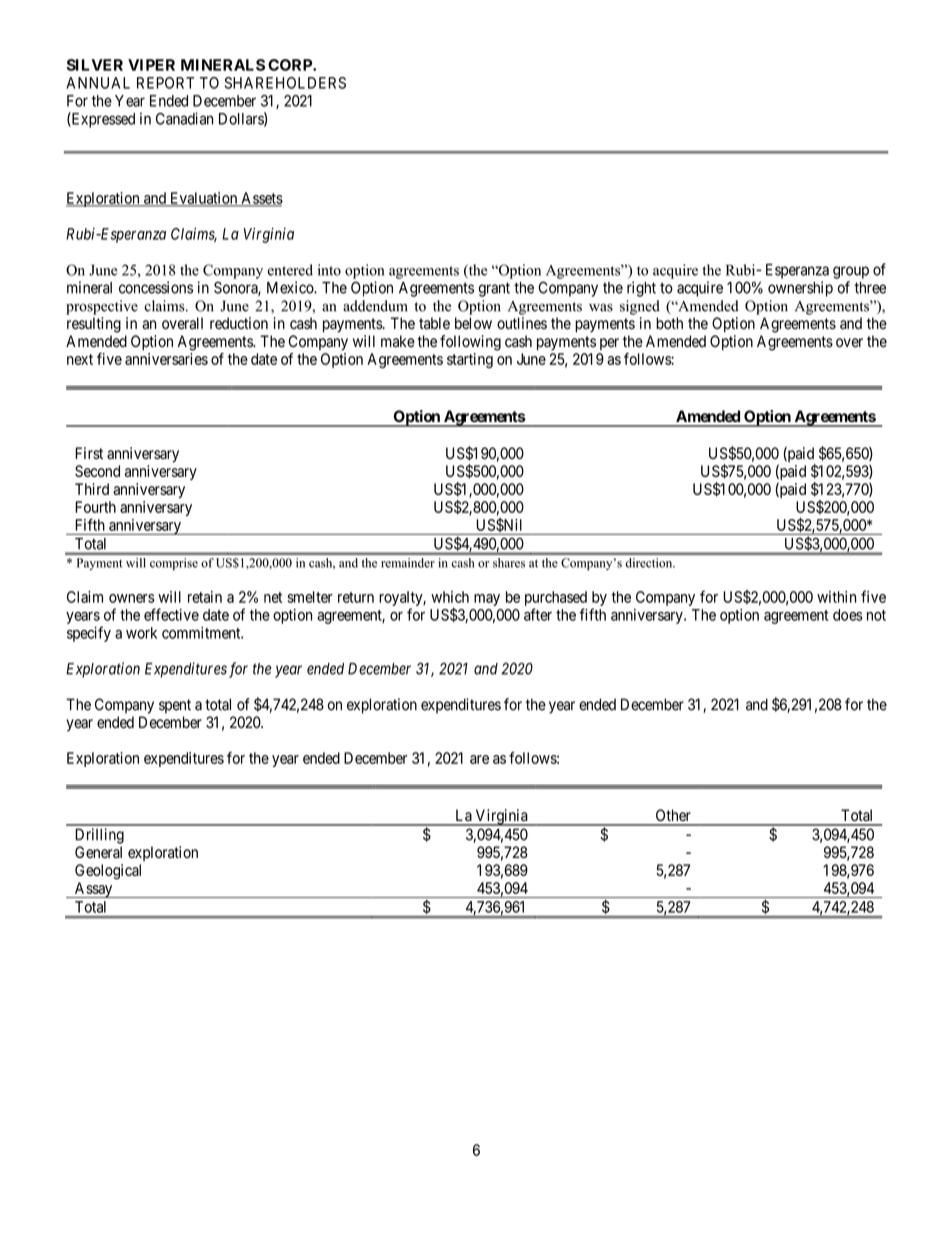 The height and width of the screenshot is (1233, 952). What do you see at coordinates (97, 471) in the screenshot?
I see `Second` at bounding box center [97, 471].
